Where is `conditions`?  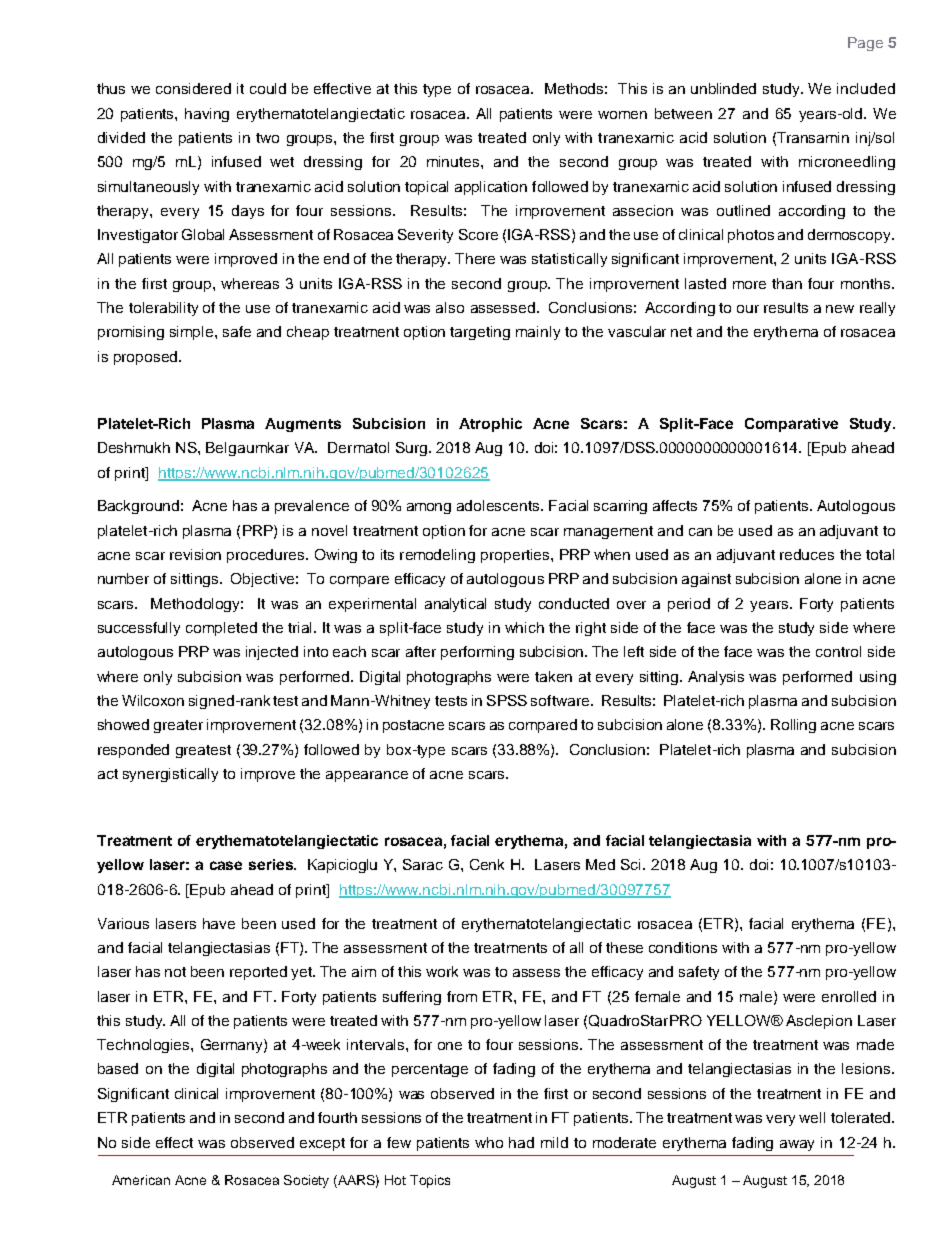 conditions is located at coordinates (683, 947).
